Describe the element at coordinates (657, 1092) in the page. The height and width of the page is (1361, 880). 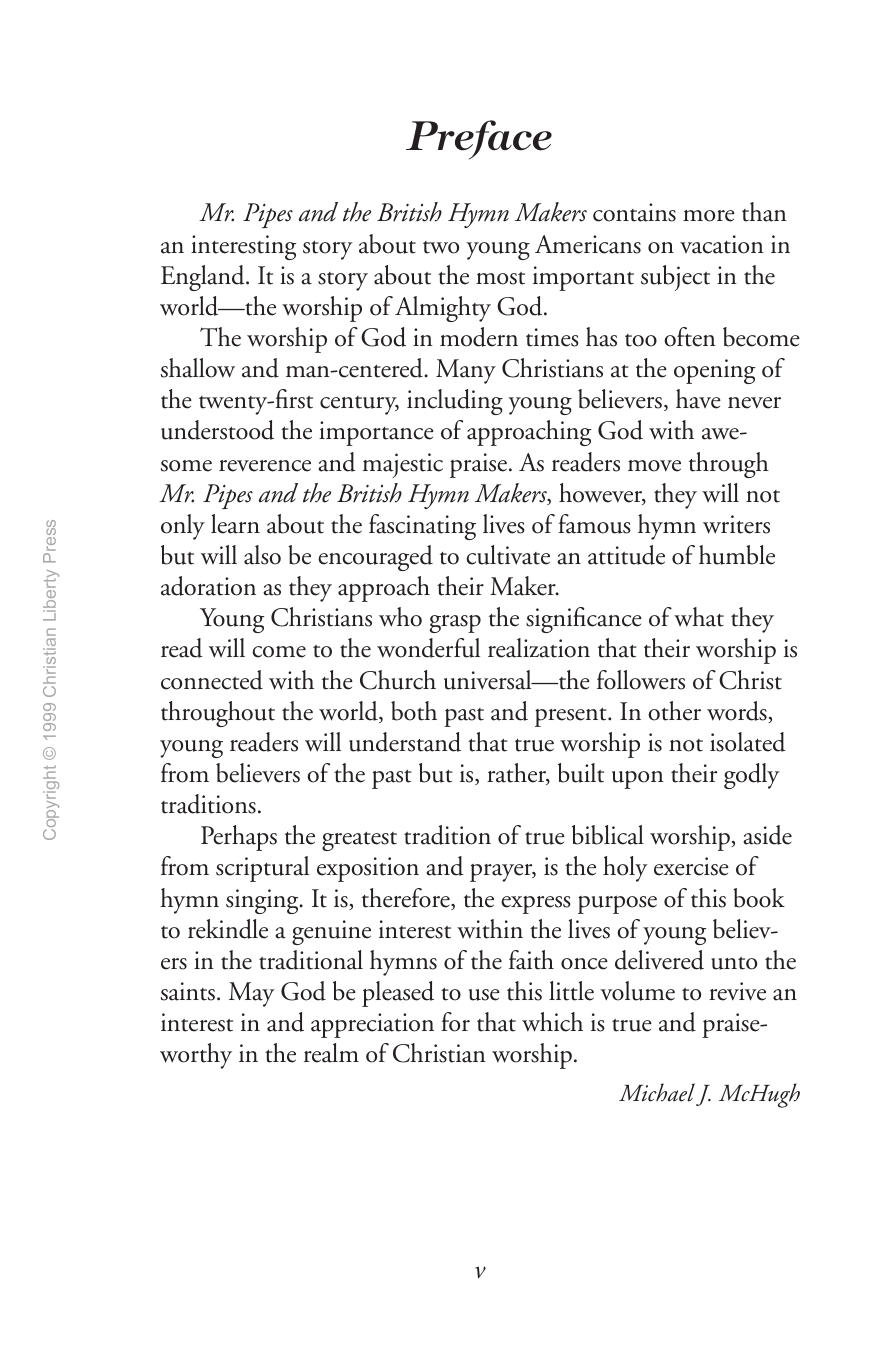
I see `Michael` at that location.
